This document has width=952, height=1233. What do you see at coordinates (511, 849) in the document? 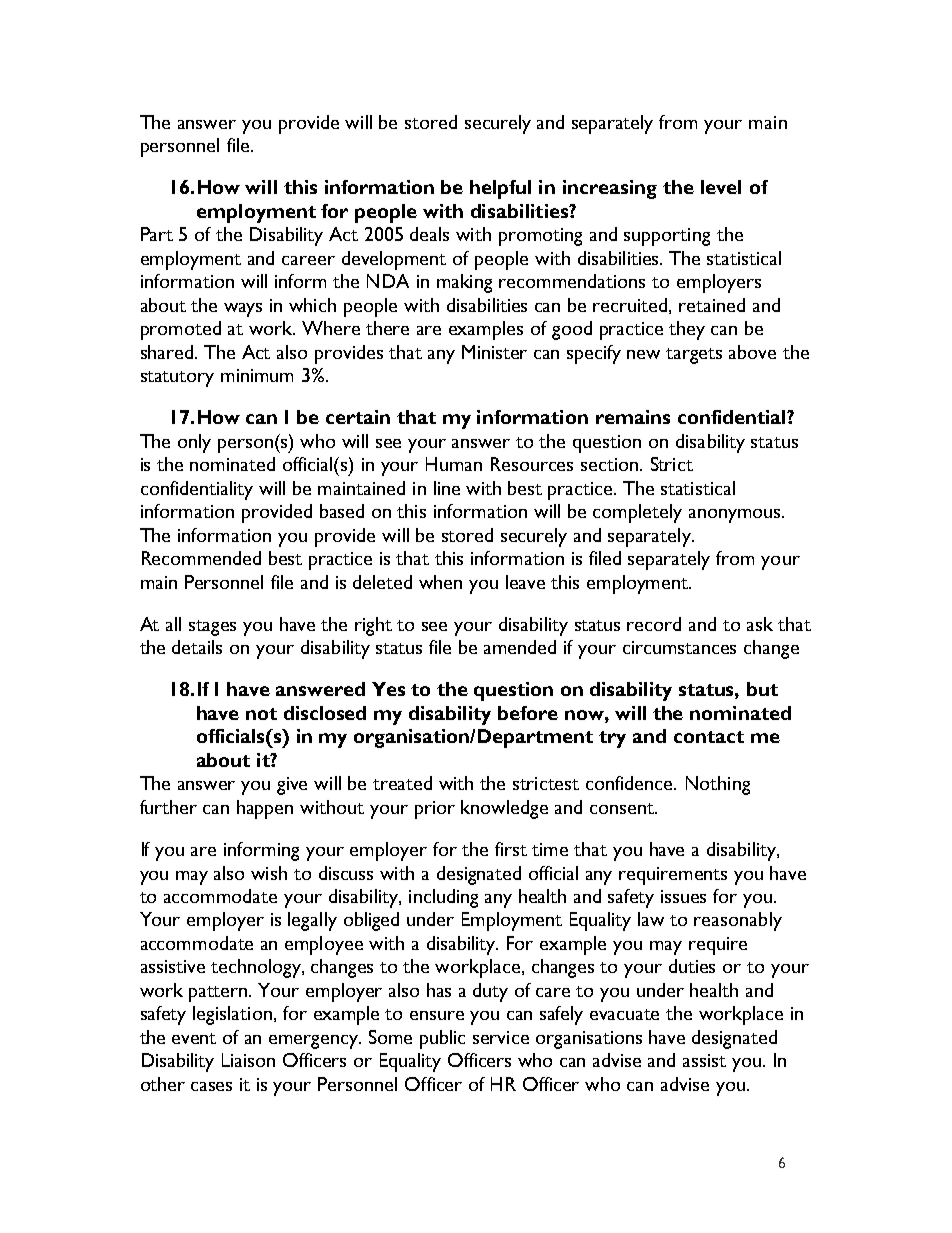
I see `first` at bounding box center [511, 849].
